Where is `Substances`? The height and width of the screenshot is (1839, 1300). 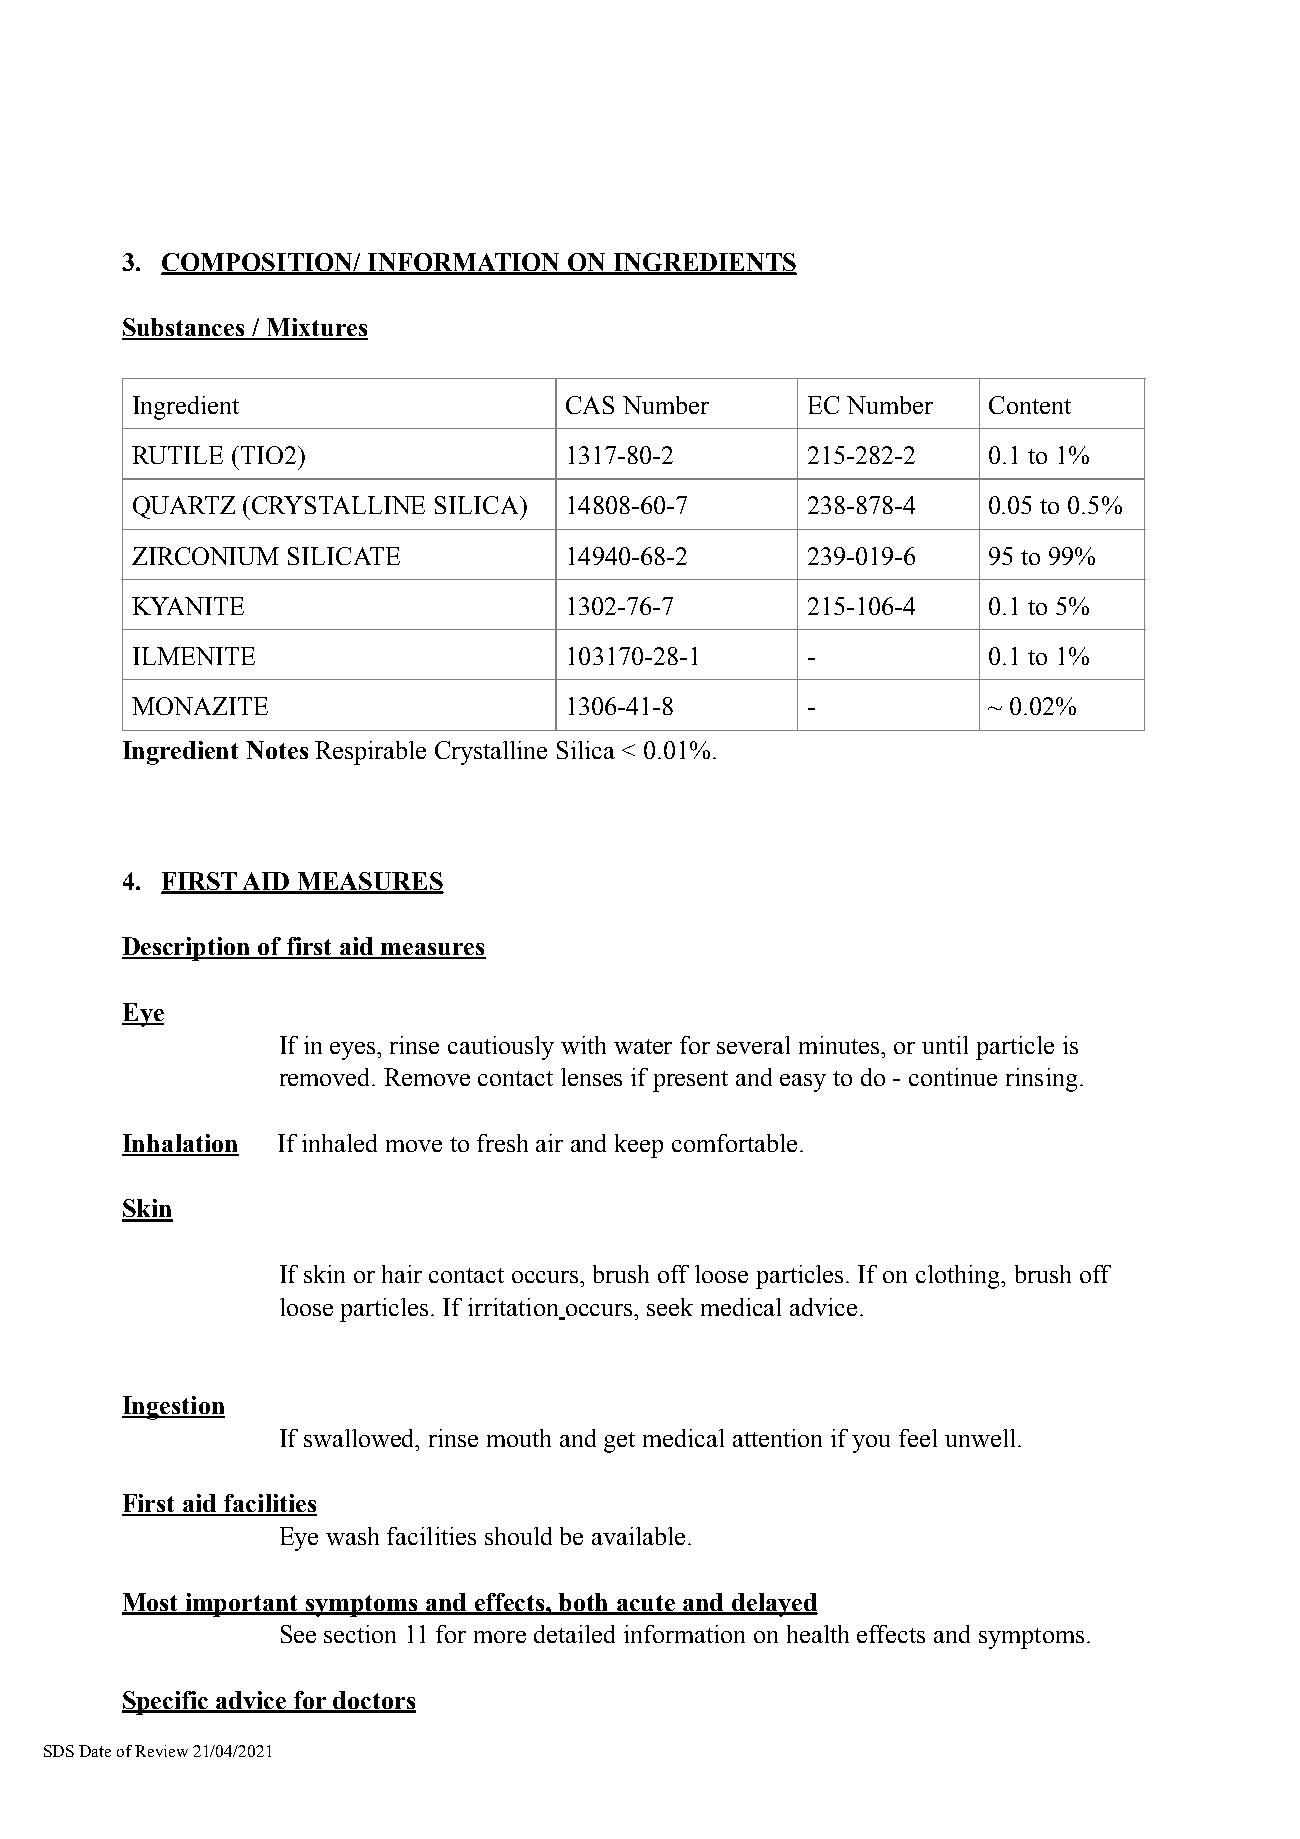 Substances is located at coordinates (184, 328).
